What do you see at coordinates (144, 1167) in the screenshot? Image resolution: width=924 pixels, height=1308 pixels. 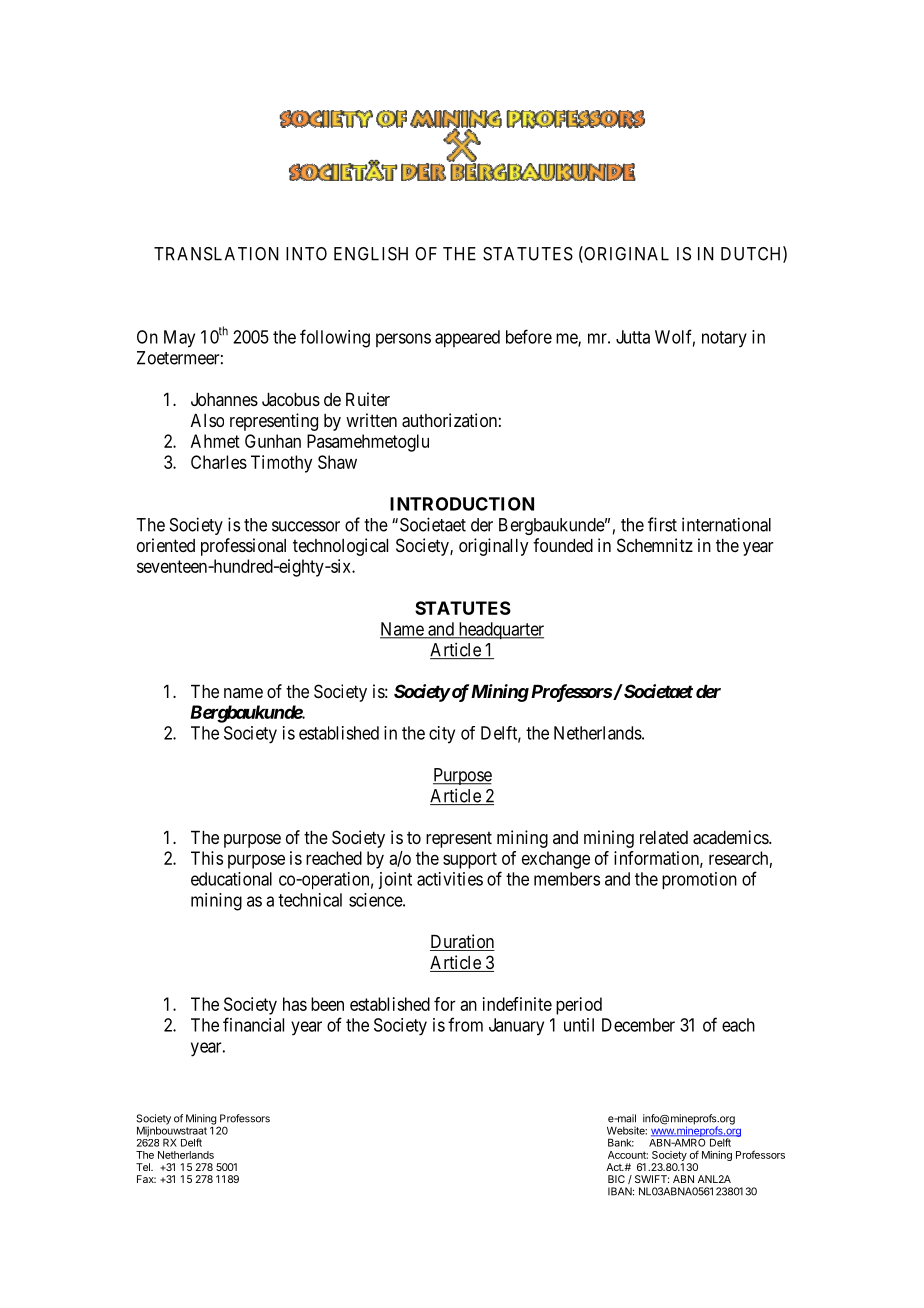 I see `Tel` at bounding box center [144, 1167].
